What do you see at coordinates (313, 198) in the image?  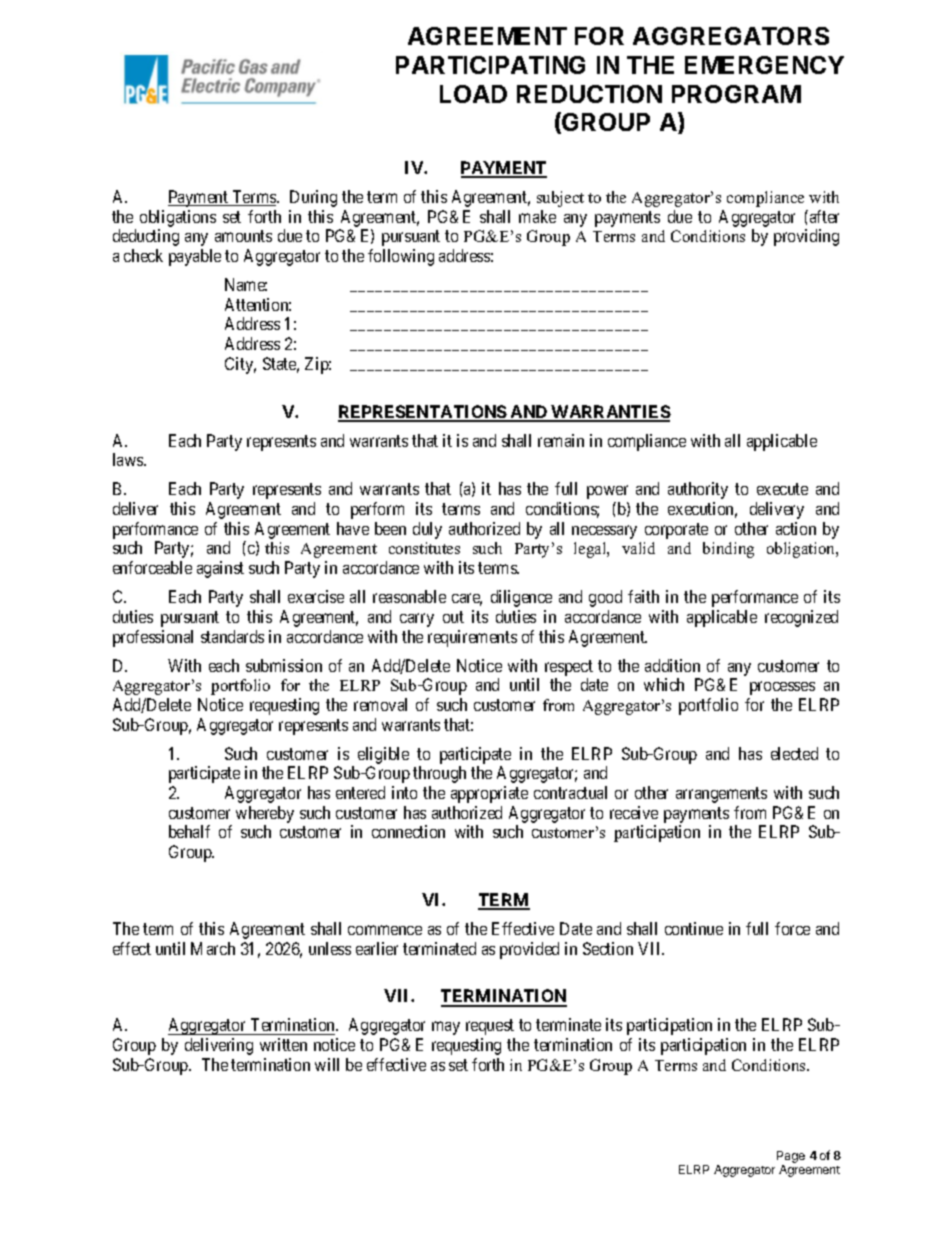 I see `During` at bounding box center [313, 198].
